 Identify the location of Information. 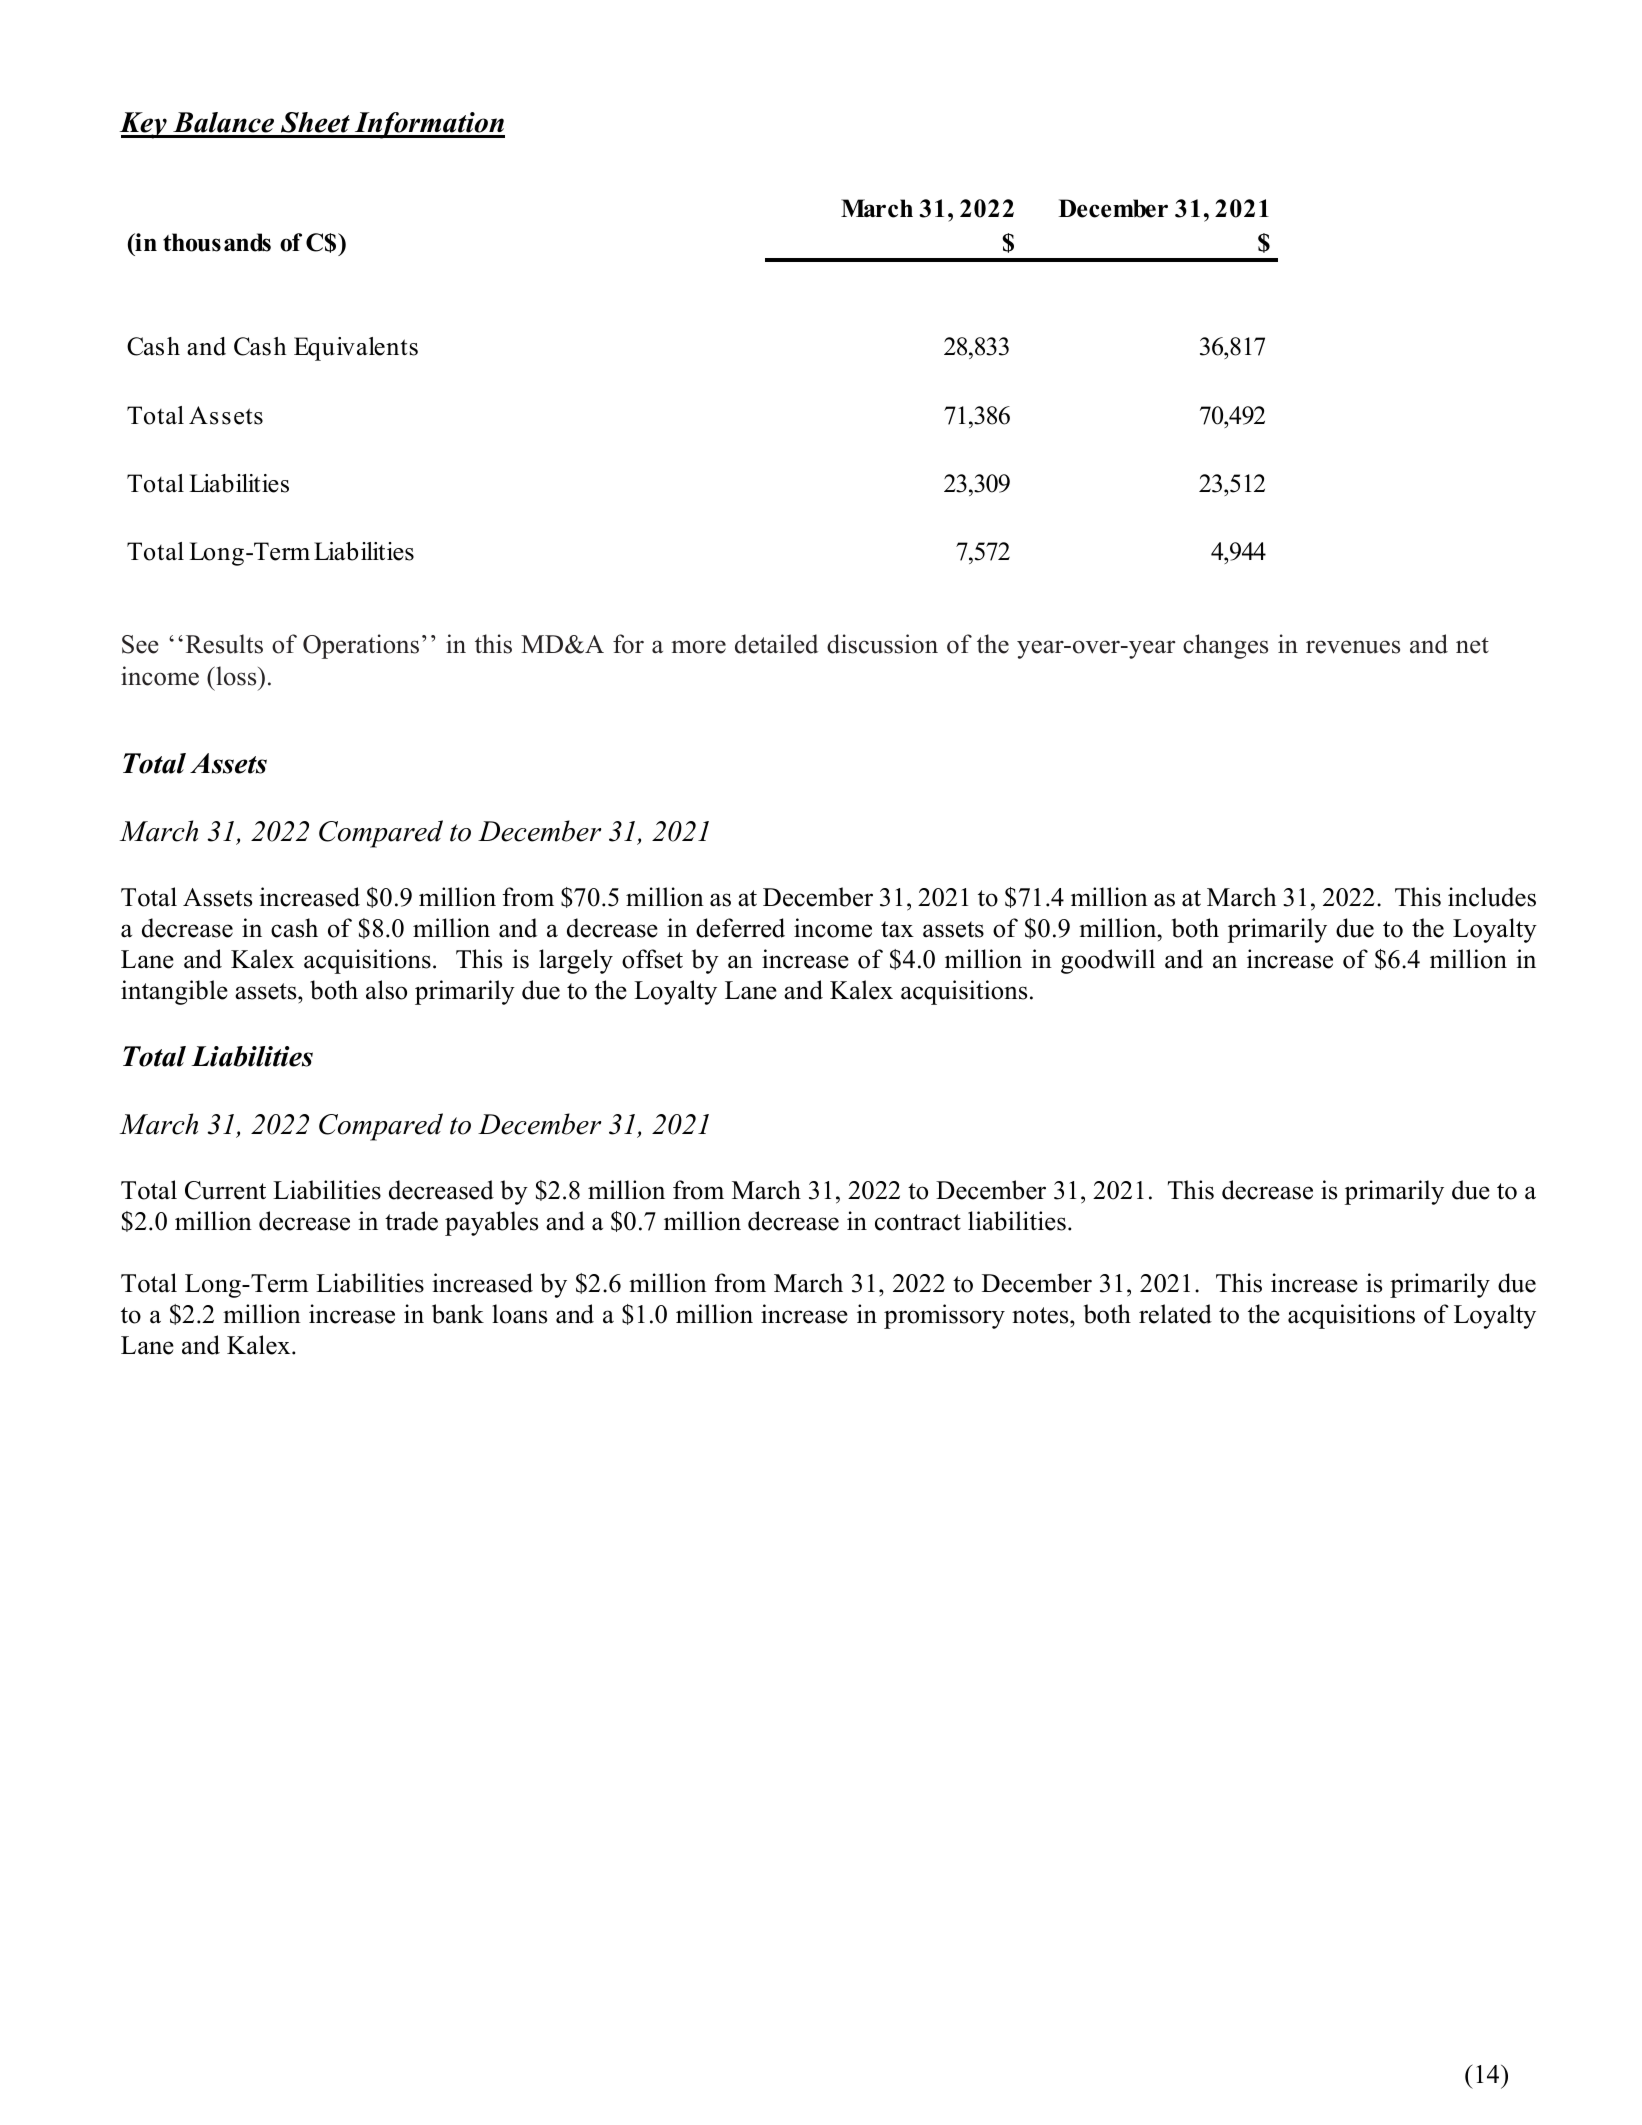
(428, 125).
